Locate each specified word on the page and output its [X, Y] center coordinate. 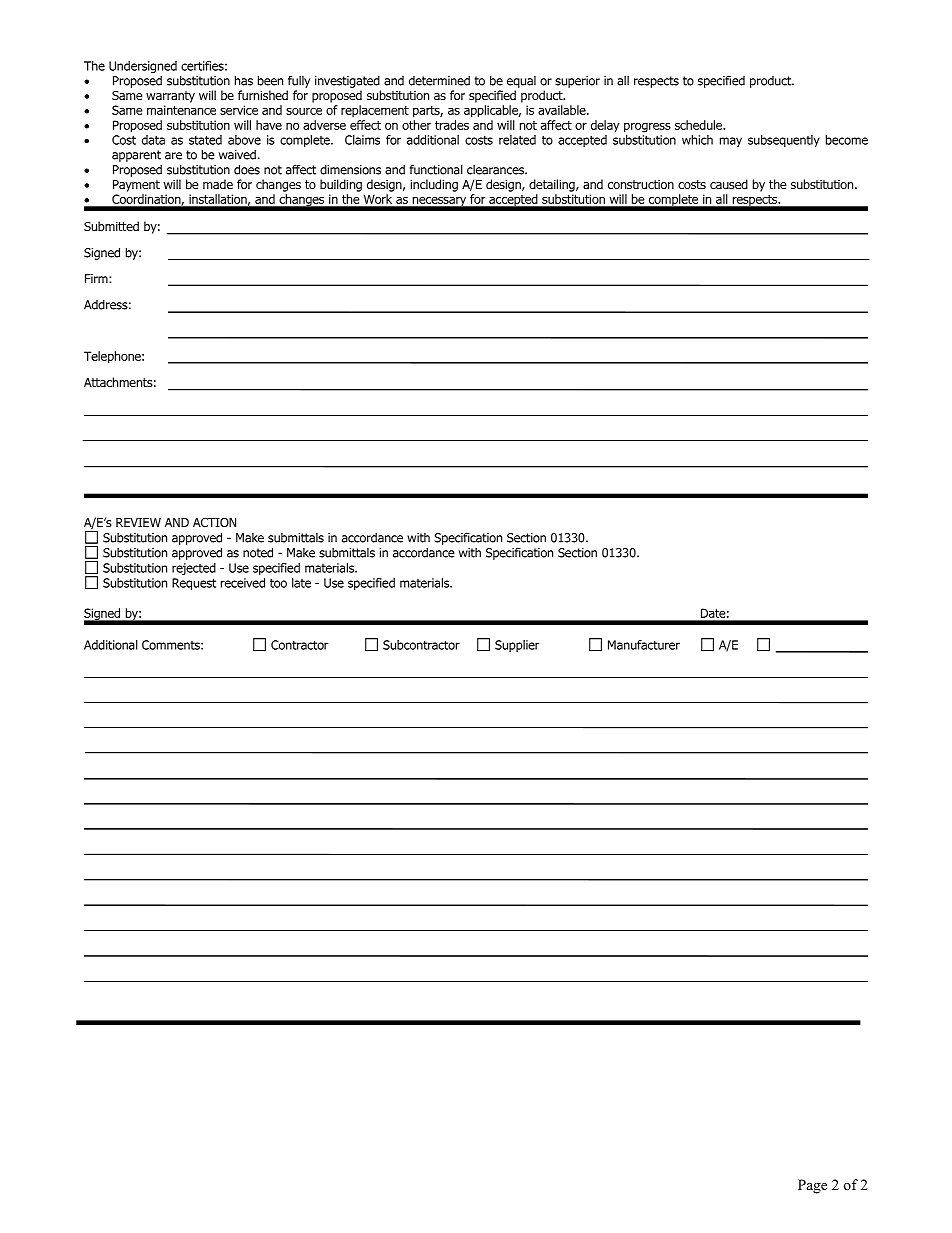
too [278, 583]
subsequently [784, 141]
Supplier [517, 646]
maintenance [181, 110]
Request [194, 584]
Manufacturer [644, 645]
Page [812, 1186]
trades [452, 125]
